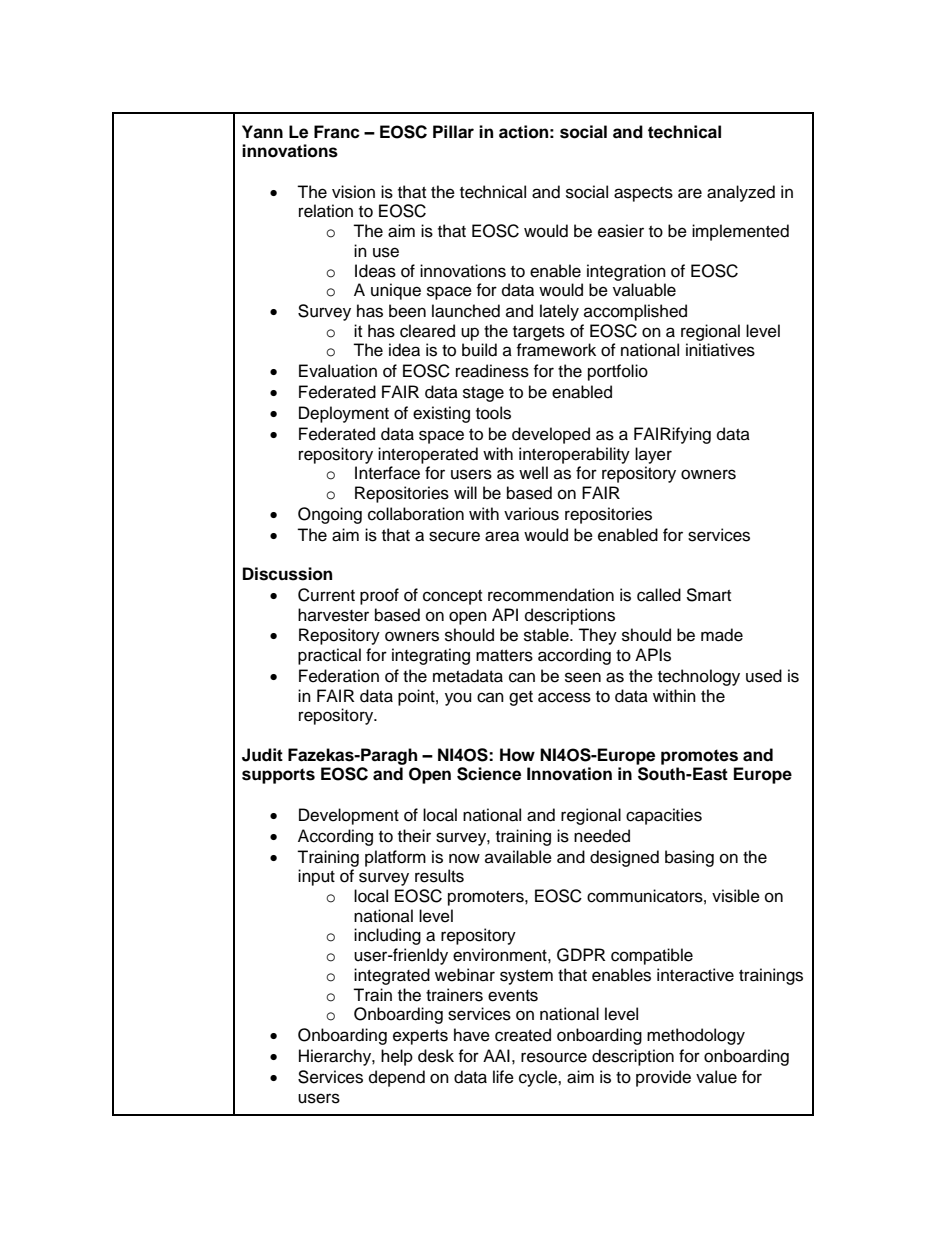 The width and height of the screenshot is (952, 1233). Describe the element at coordinates (741, 193) in the screenshot. I see `analyzed` at that location.
